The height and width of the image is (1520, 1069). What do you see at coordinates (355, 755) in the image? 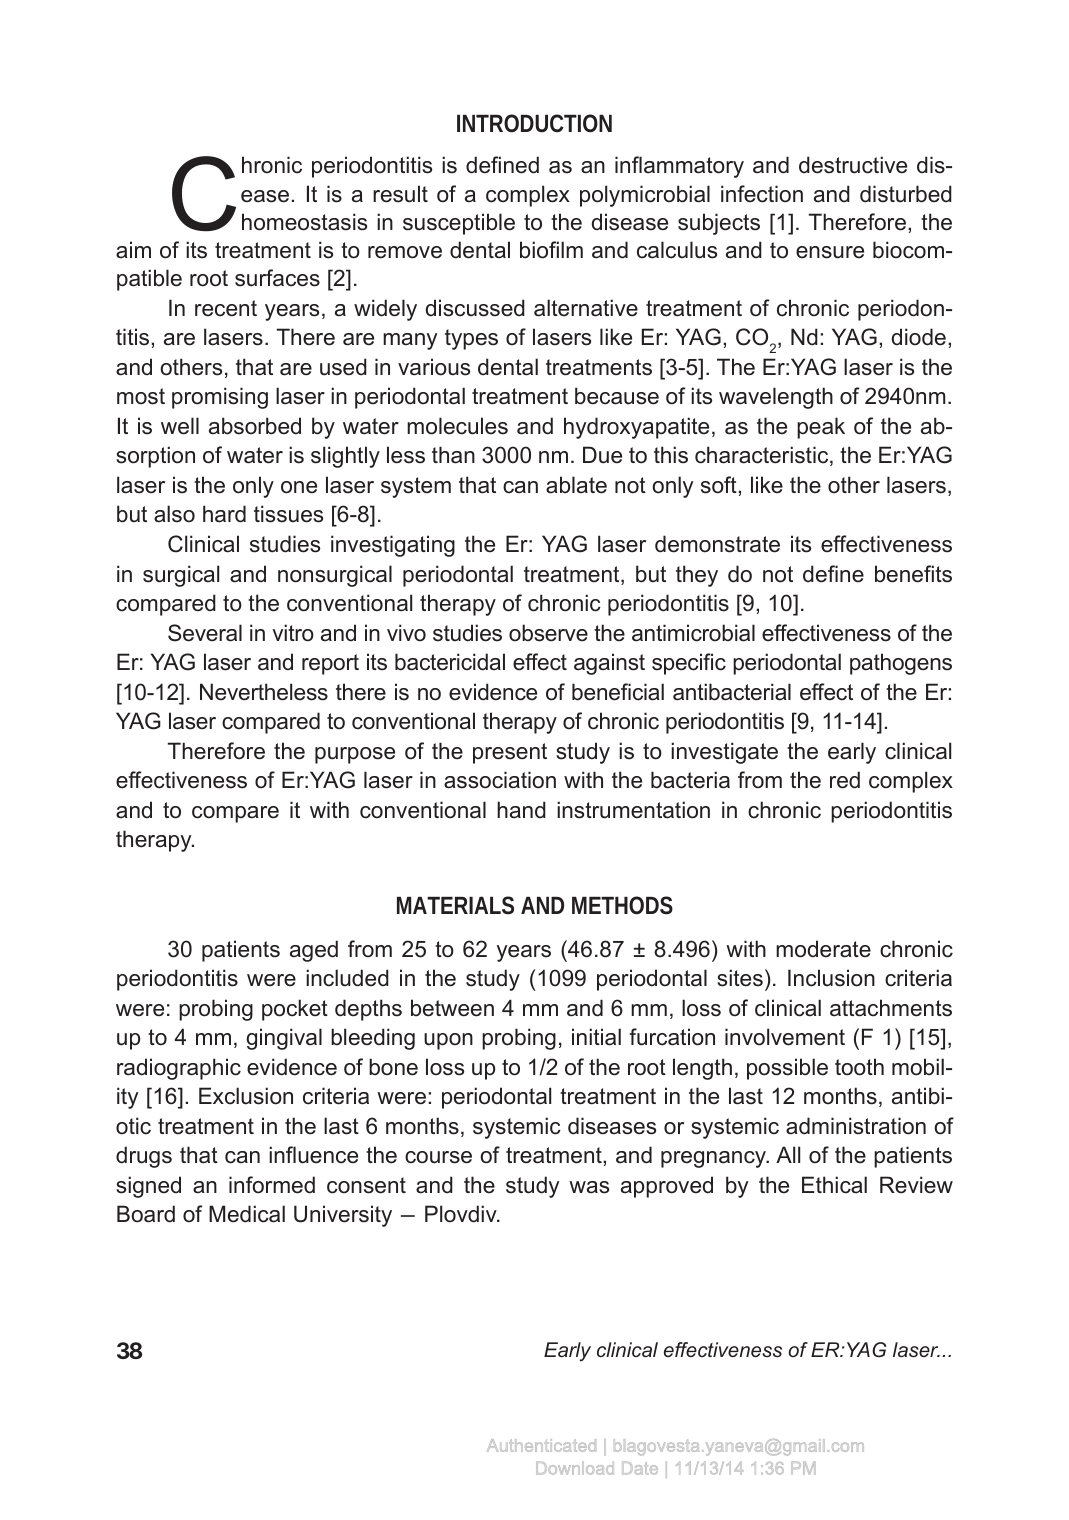
I see `purpose` at bounding box center [355, 755].
